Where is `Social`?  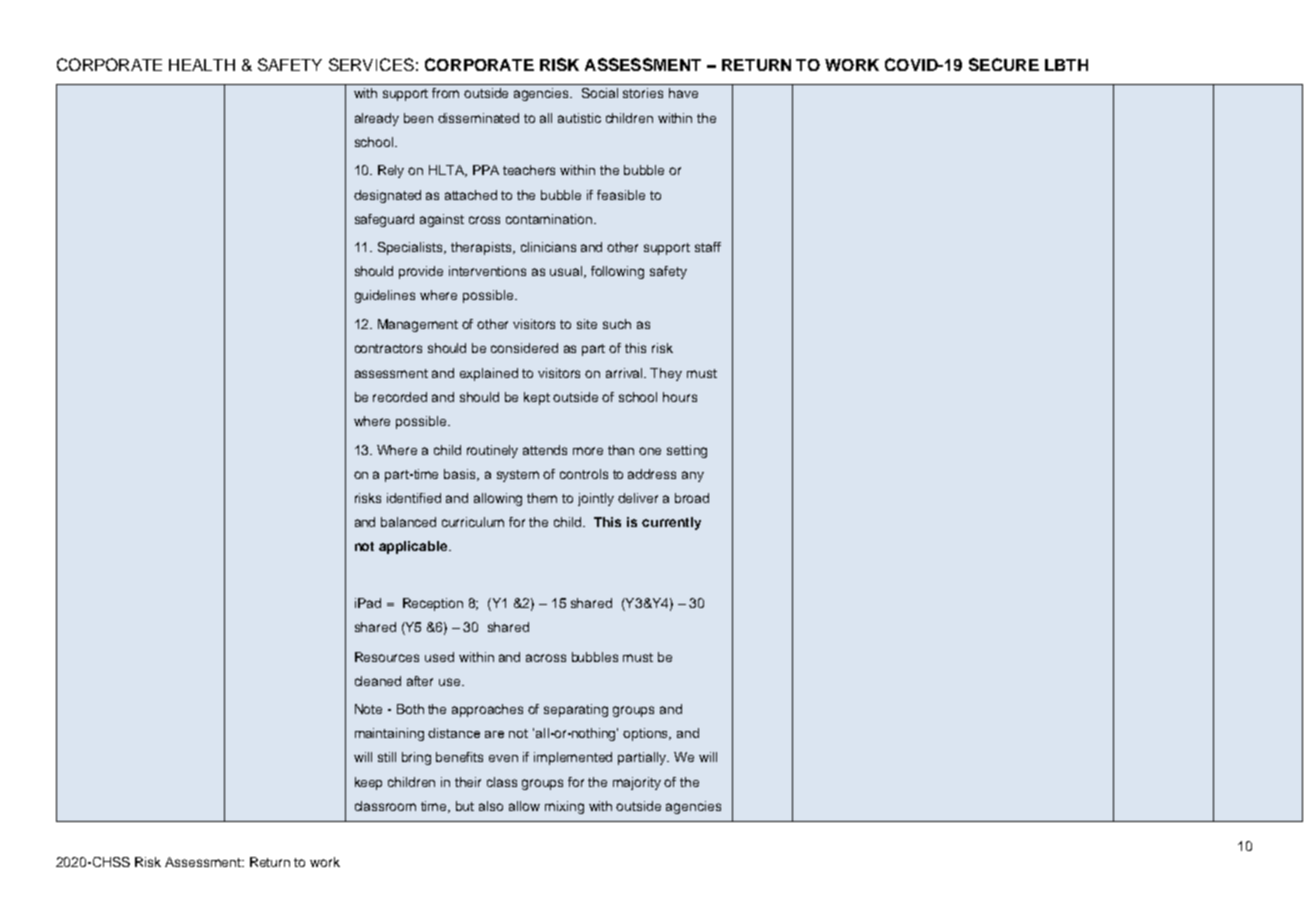
Social is located at coordinates (600, 93).
